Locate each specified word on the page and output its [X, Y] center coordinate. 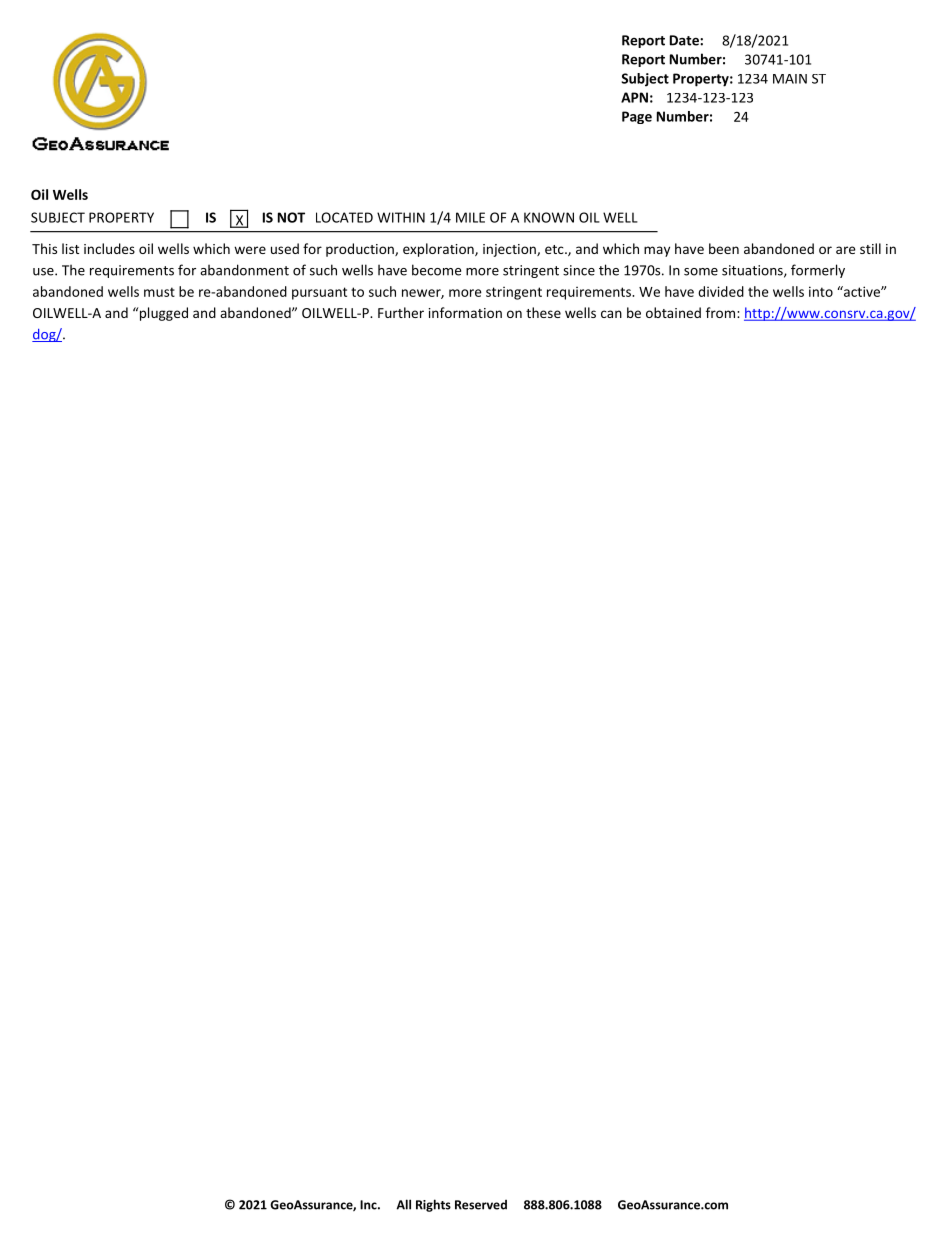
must [159, 292]
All [404, 1204]
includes [109, 248]
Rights [433, 1205]
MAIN [790, 79]
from [722, 312]
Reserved [481, 1205]
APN [634, 97]
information [465, 312]
